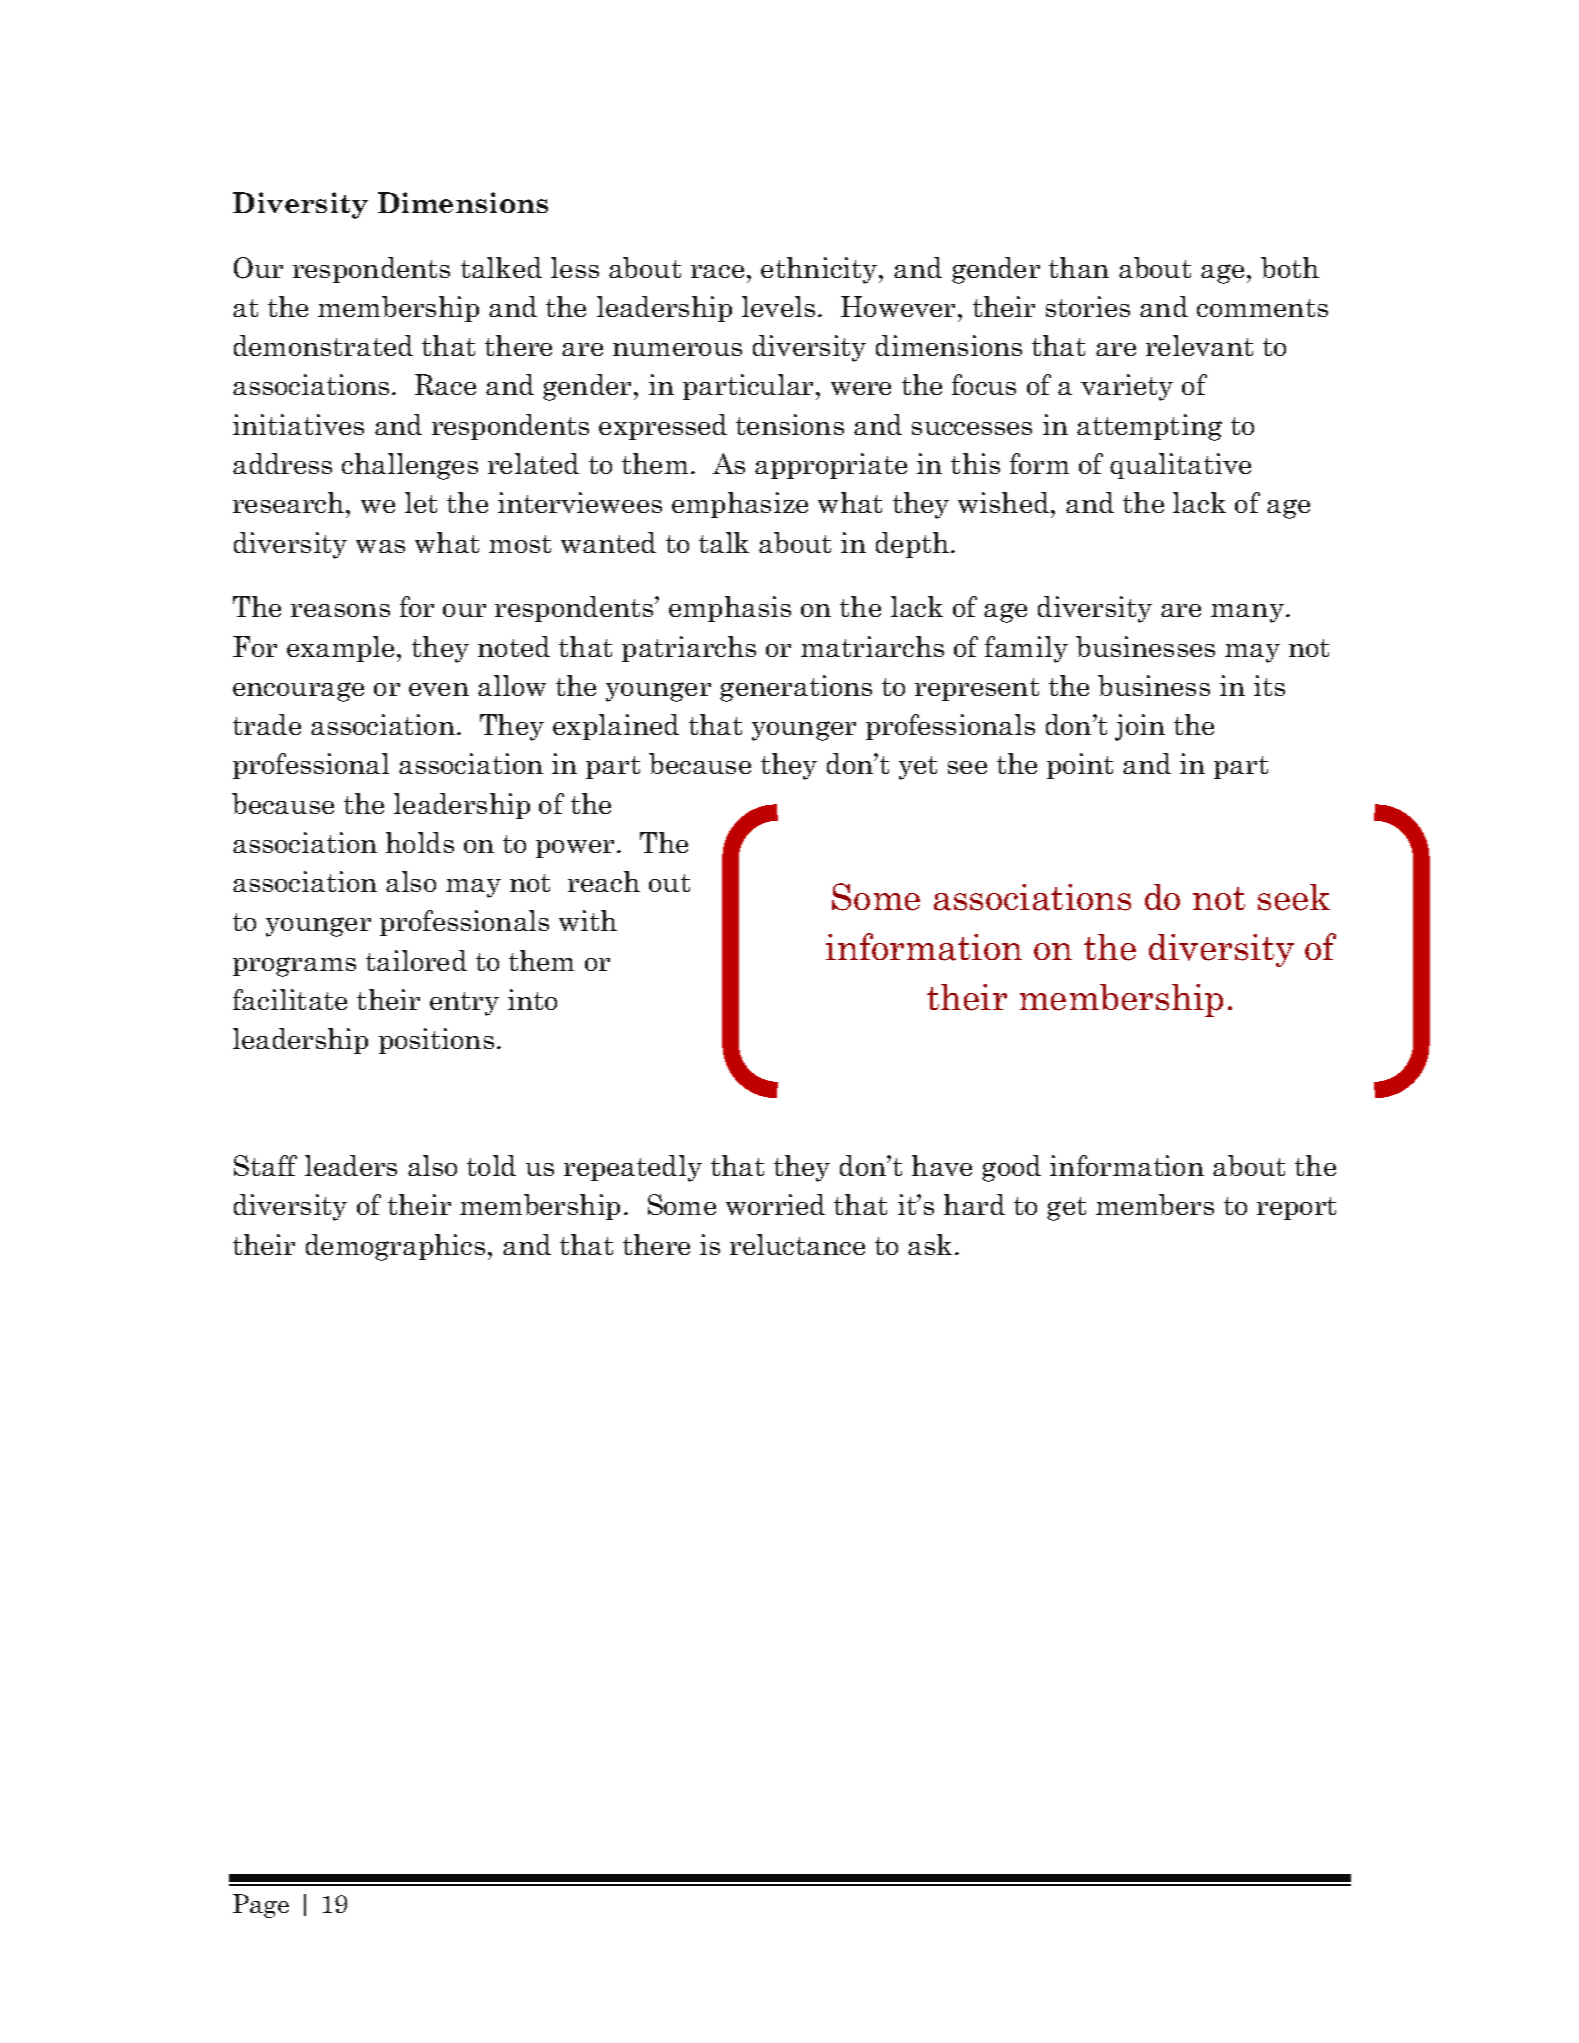 The height and width of the image is (2043, 1579). I want to click on demonstrated, so click(323, 345).
